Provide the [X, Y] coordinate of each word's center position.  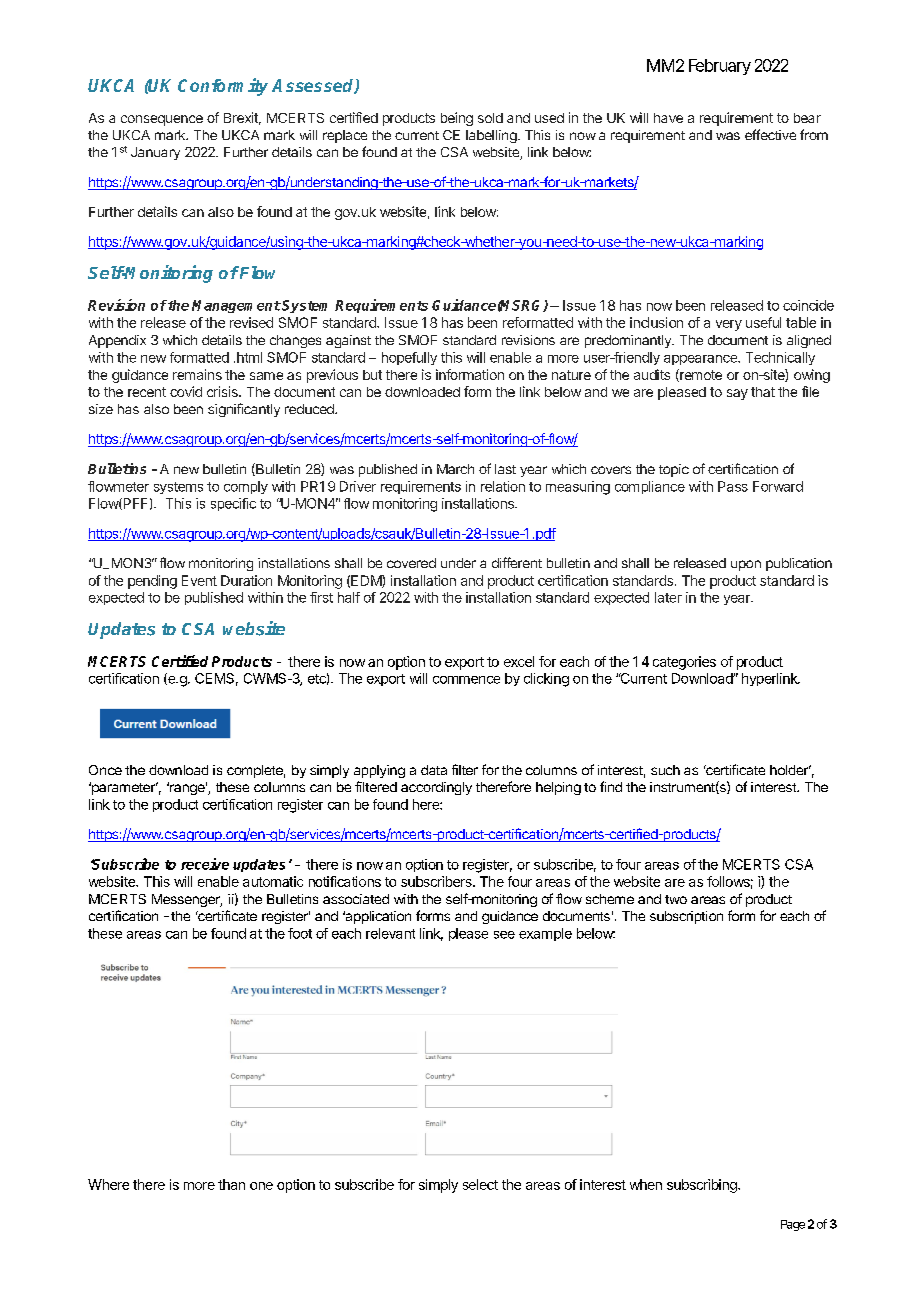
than [231, 1184]
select [480, 1184]
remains [197, 374]
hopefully [409, 358]
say [737, 394]
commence [466, 680]
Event [199, 580]
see [504, 935]
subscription [686, 917]
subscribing [703, 1186]
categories [684, 663]
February [720, 67]
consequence [162, 120]
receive [205, 864]
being [457, 119]
